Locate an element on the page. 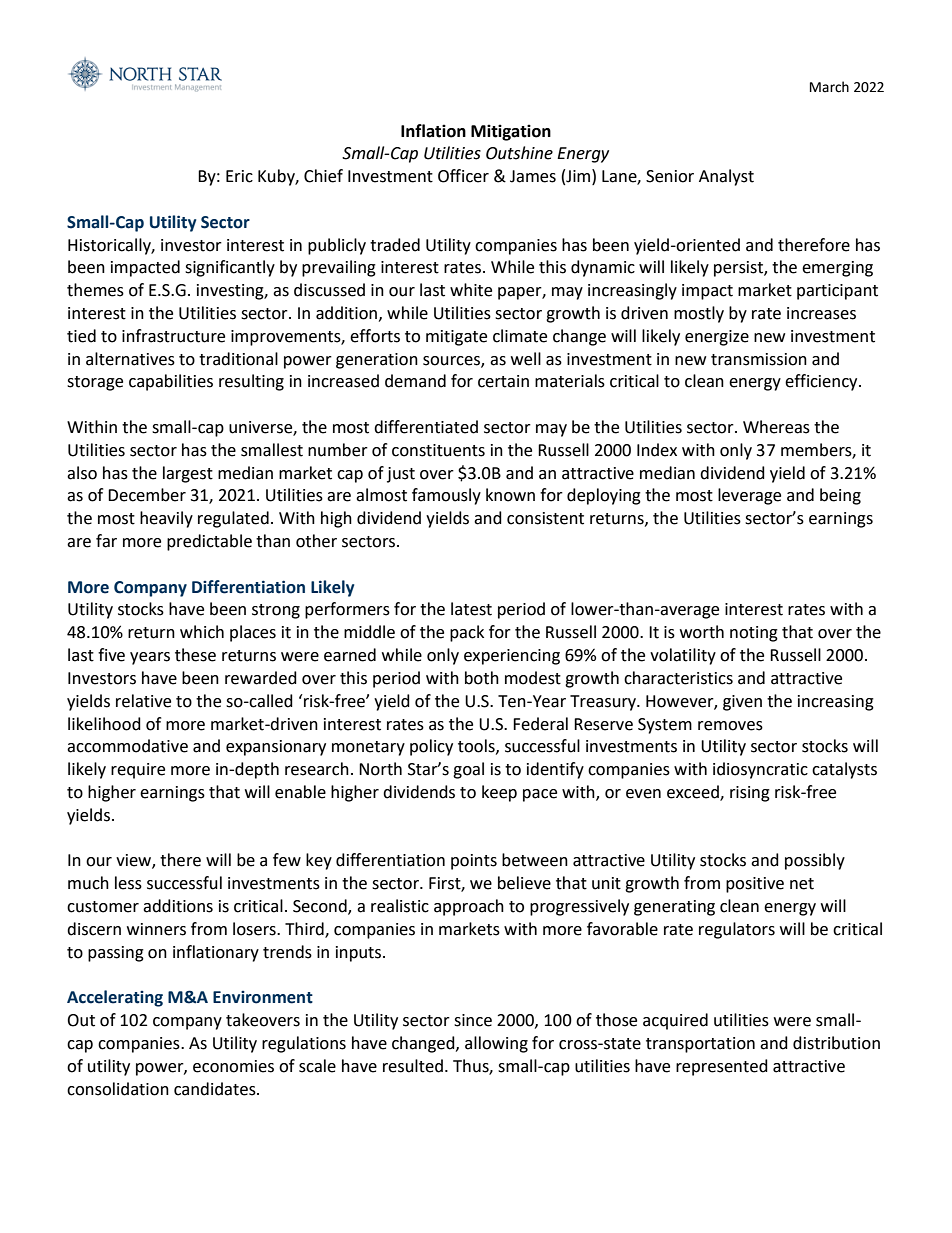 The width and height of the page is (952, 1233). Eric is located at coordinates (239, 176).
